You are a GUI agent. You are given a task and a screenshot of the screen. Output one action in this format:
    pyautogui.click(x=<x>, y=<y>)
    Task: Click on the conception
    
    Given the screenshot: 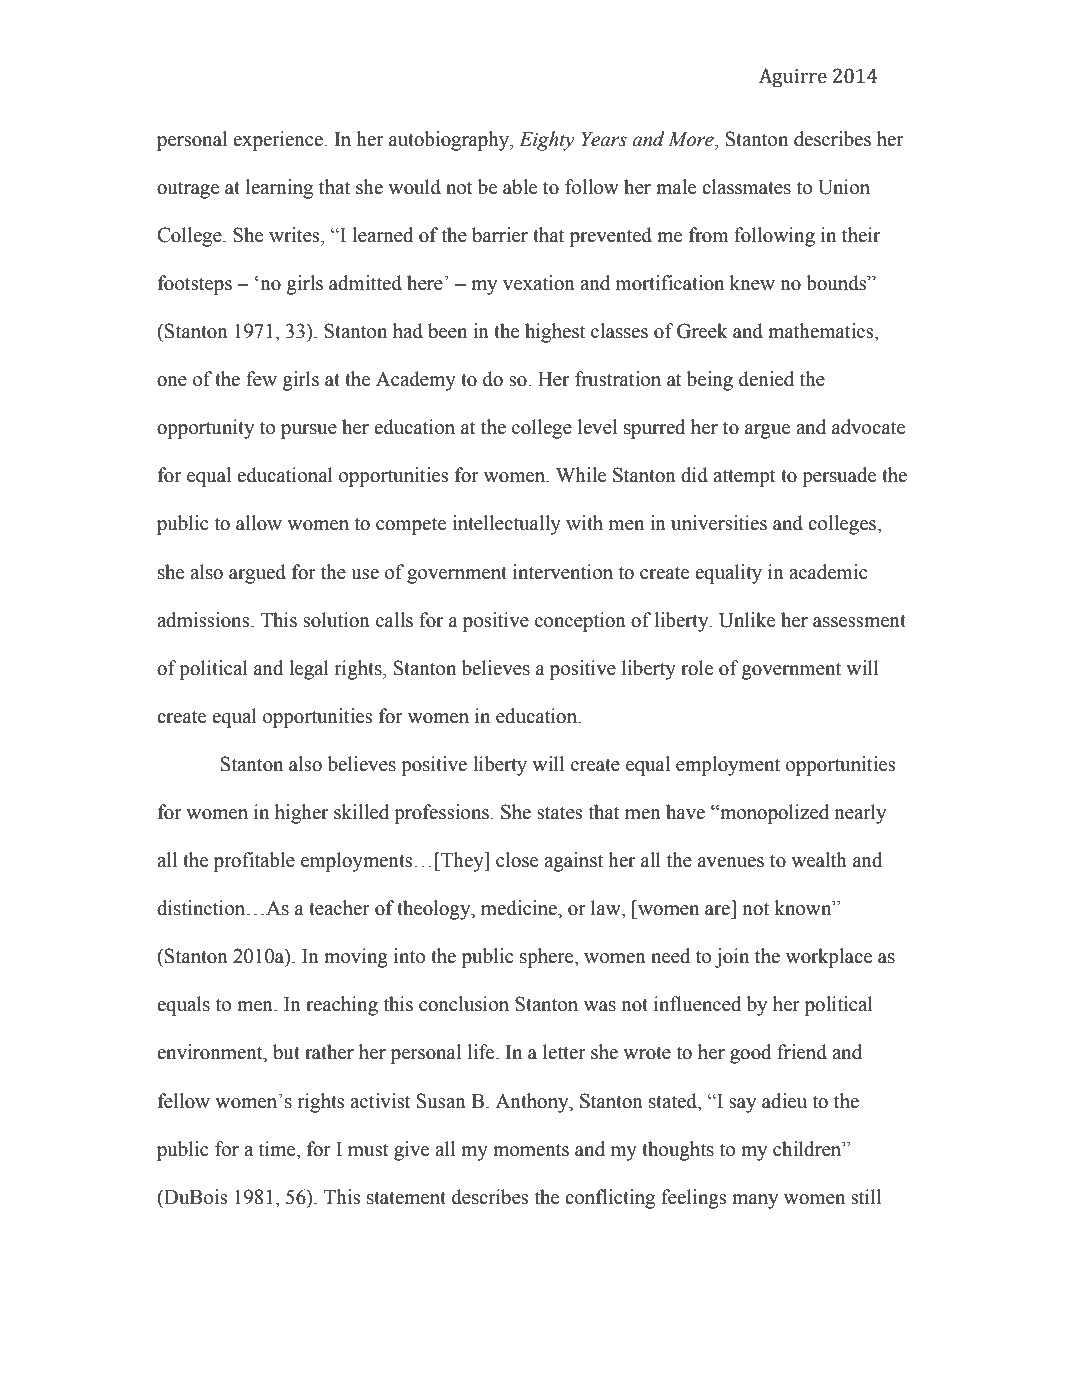 What is the action you would take?
    pyautogui.click(x=580, y=622)
